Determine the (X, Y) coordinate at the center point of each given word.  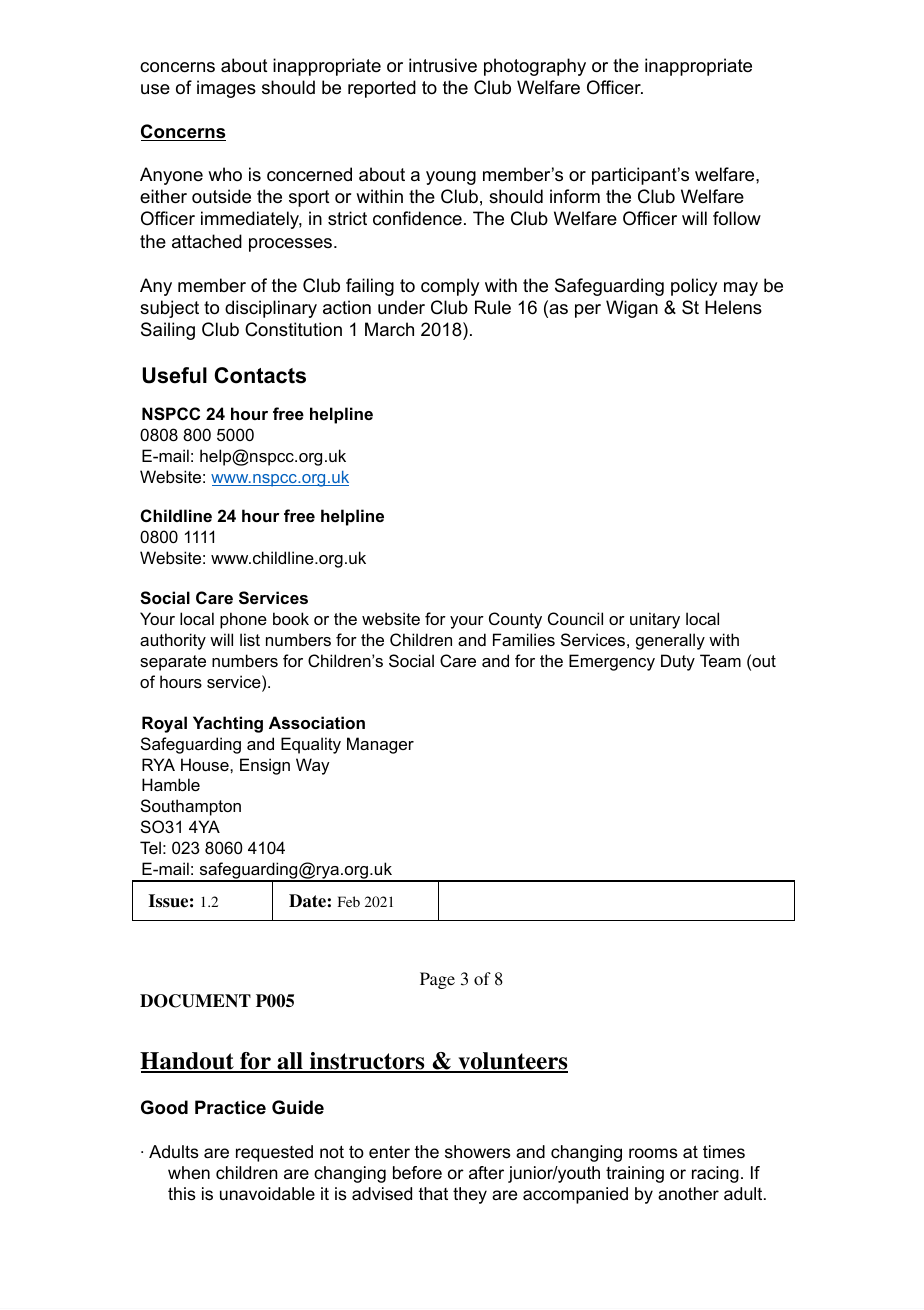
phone (243, 620)
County (515, 620)
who (225, 174)
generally (670, 641)
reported (382, 89)
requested (274, 1153)
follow (737, 218)
